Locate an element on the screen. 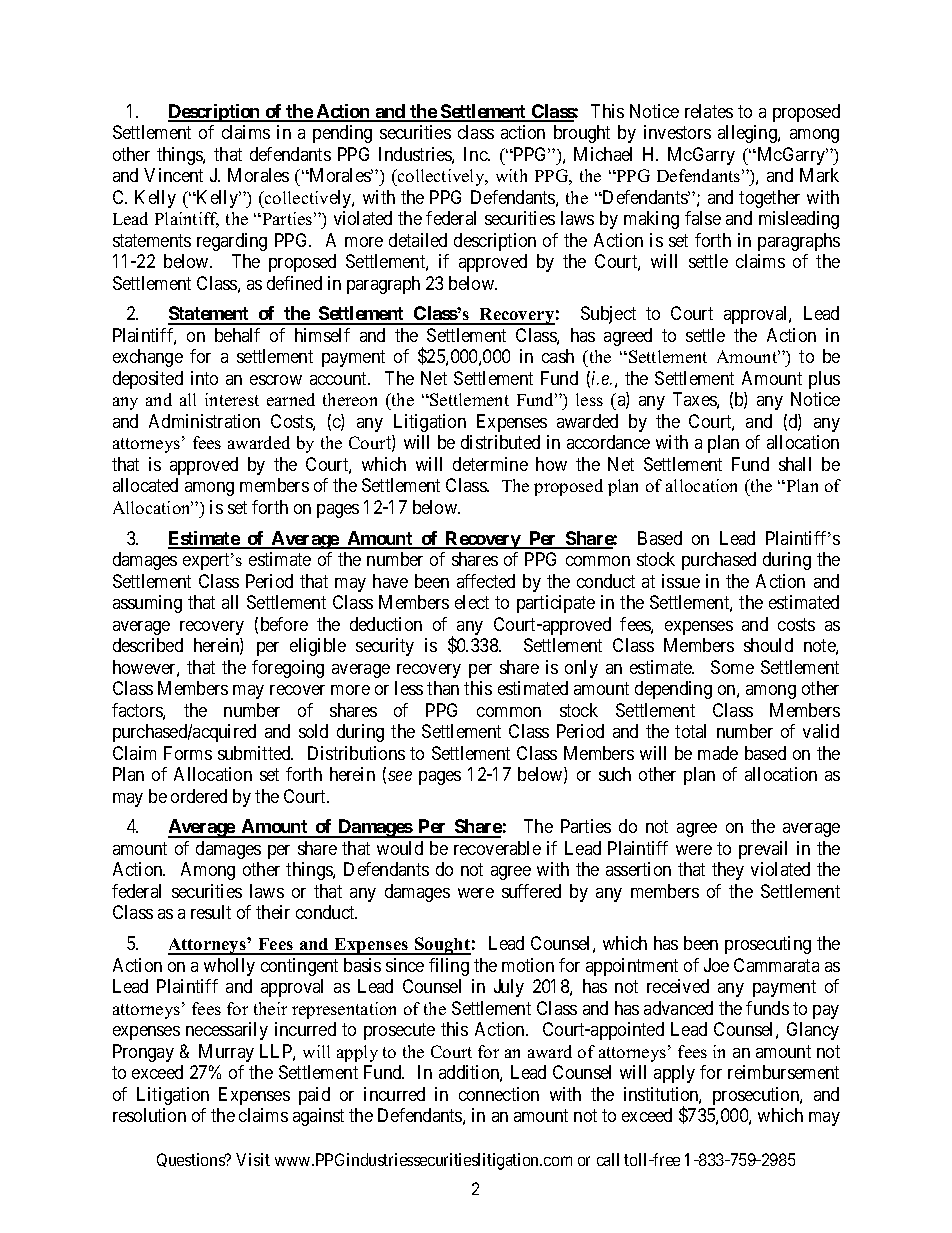 The width and height of the screenshot is (952, 1233). before is located at coordinates (284, 624).
